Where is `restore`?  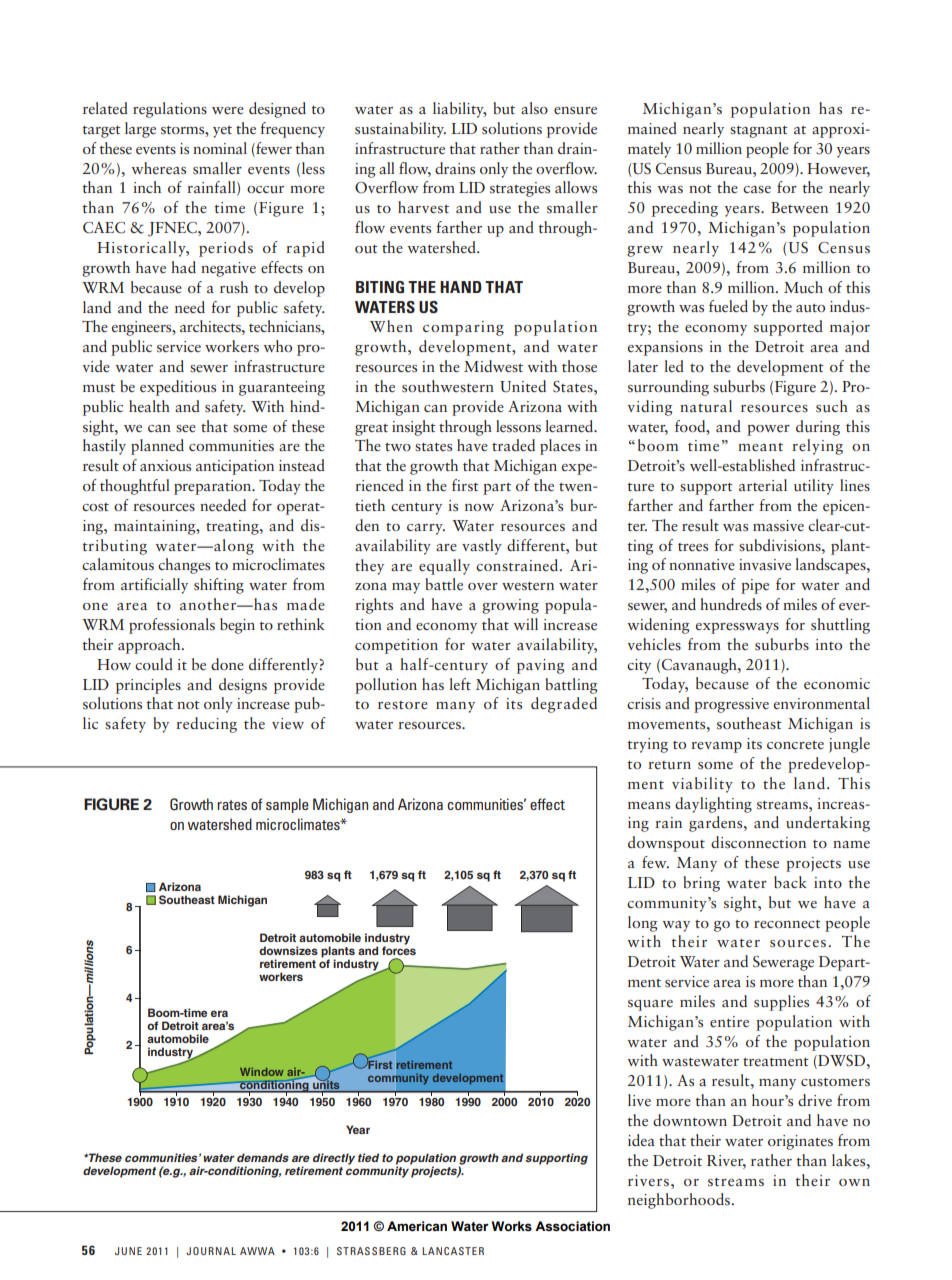
restore is located at coordinates (403, 705).
